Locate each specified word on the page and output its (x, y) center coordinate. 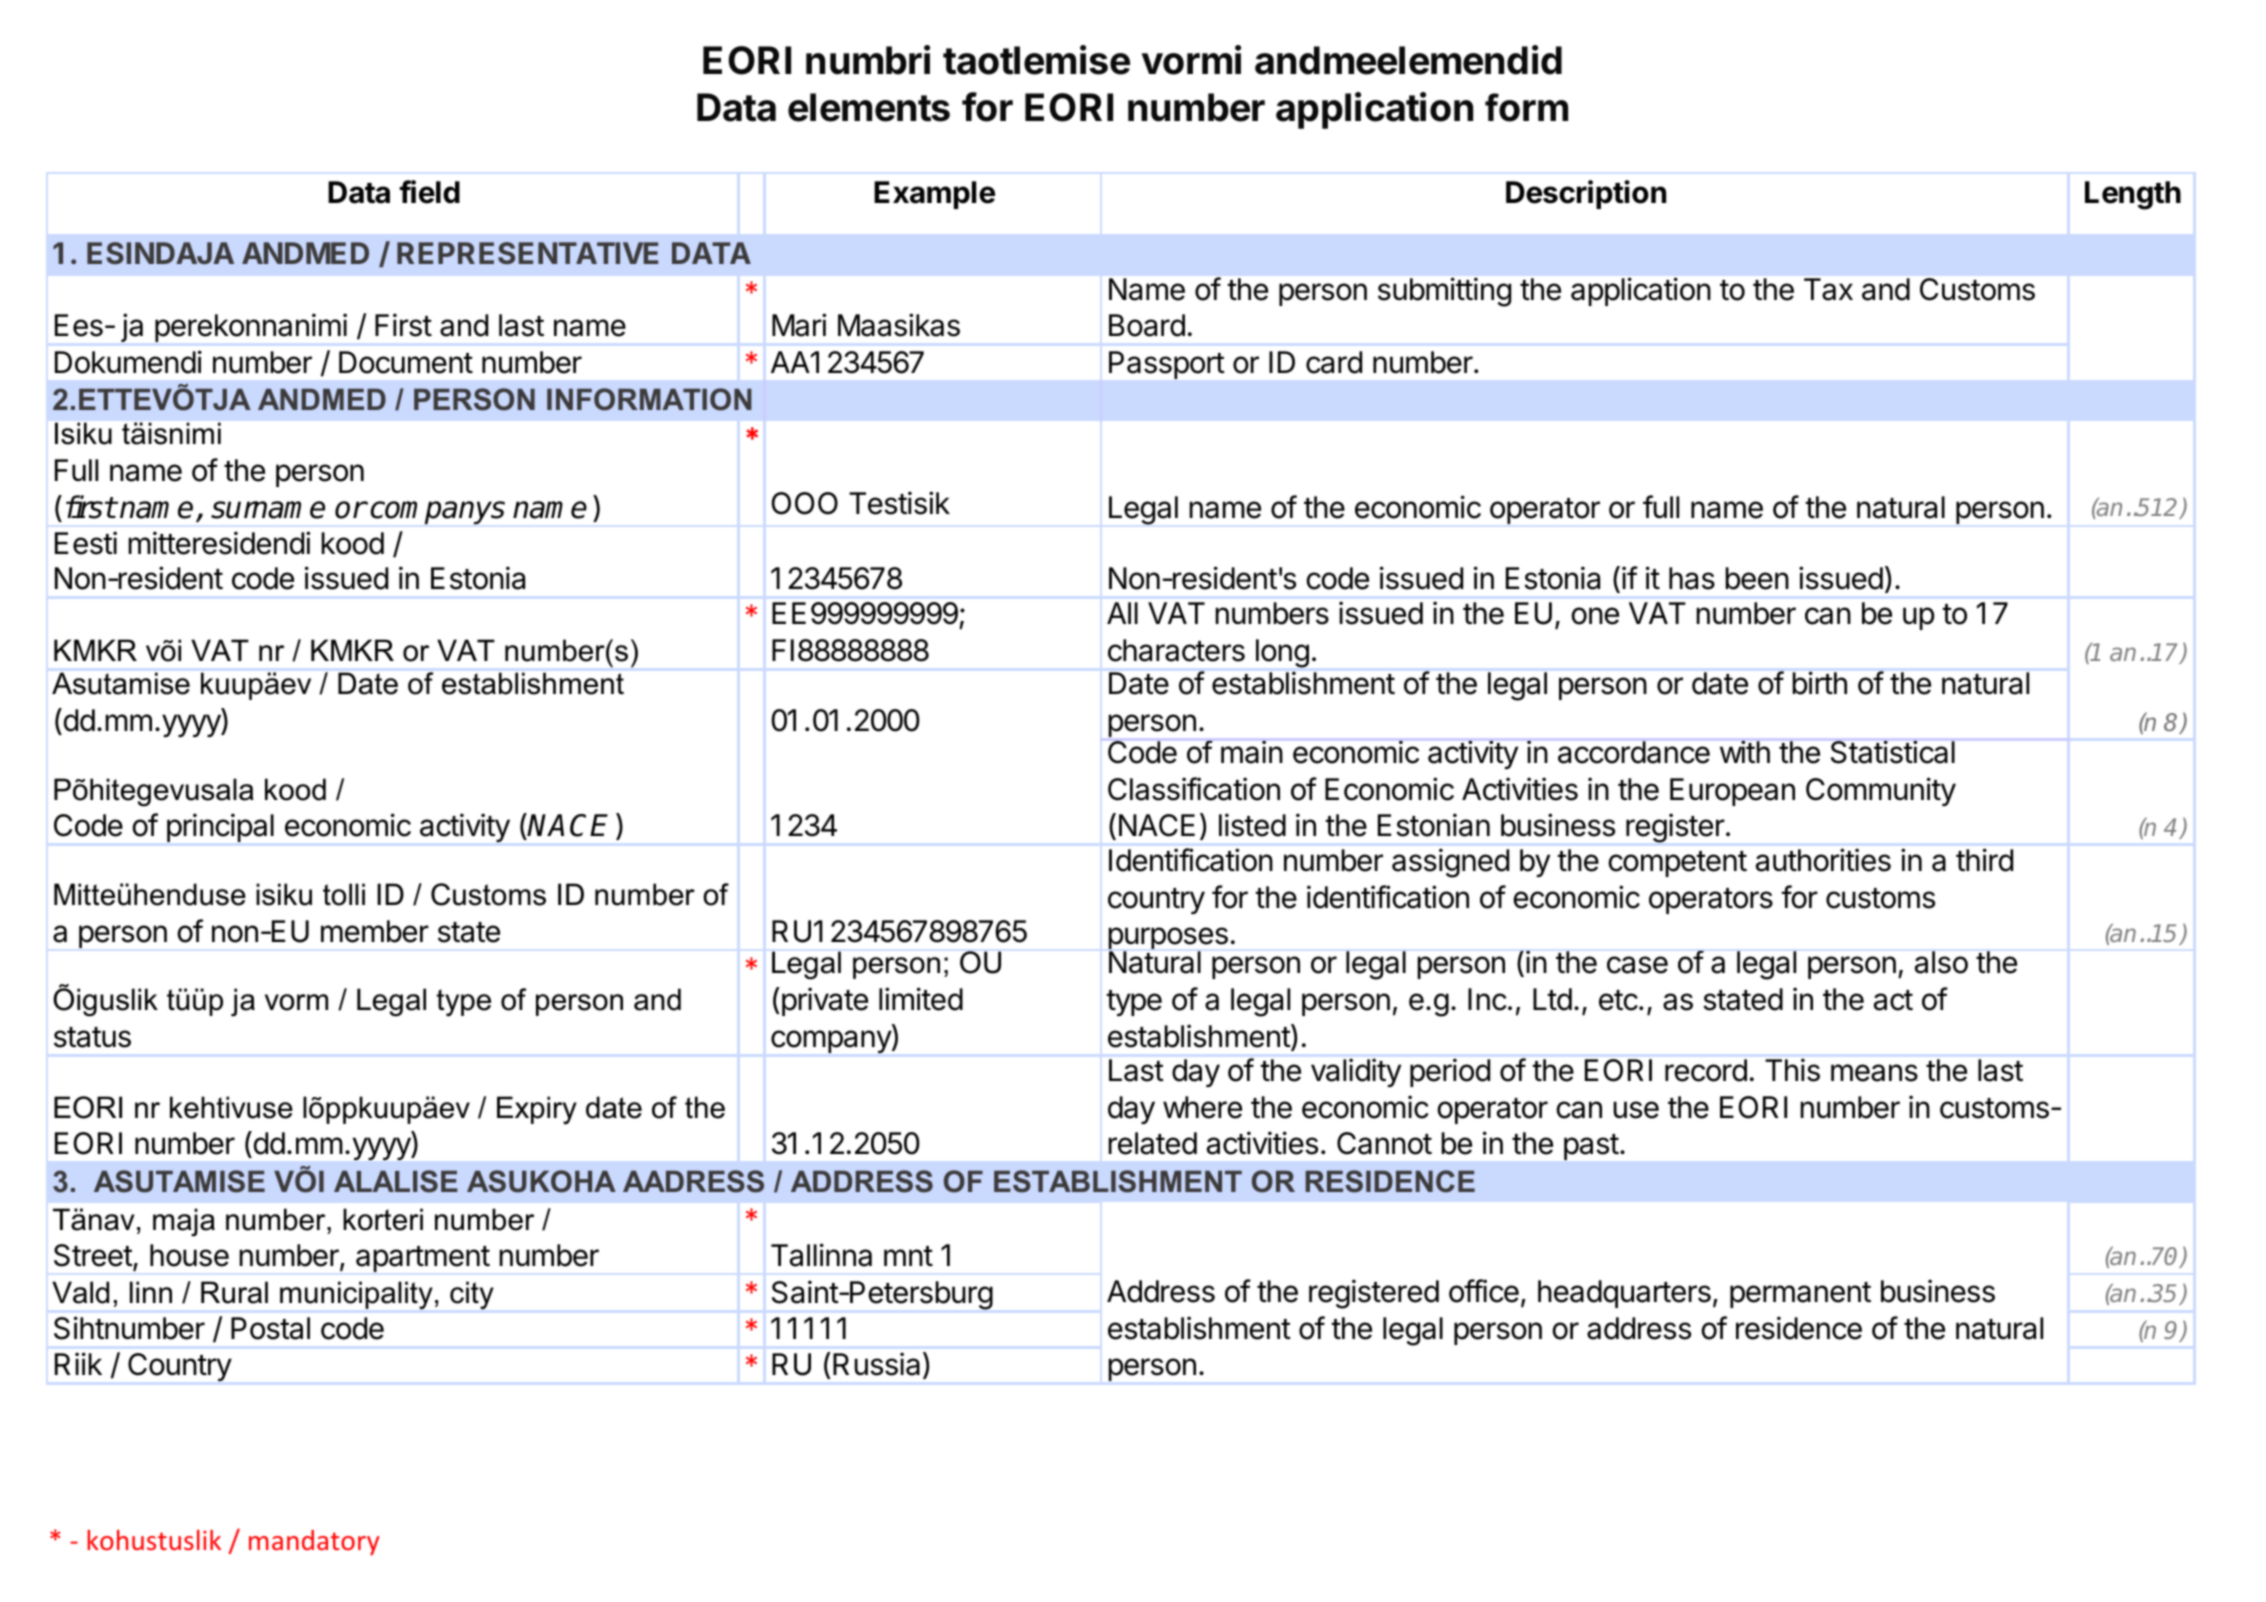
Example (934, 195)
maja (184, 1222)
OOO (804, 503)
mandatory (314, 1542)
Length (2133, 195)
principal (220, 827)
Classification (1194, 789)
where (1202, 1107)
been (1757, 578)
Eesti (86, 543)
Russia (876, 1364)
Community (1881, 791)
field (429, 192)
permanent (1800, 1295)
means (1874, 1073)
